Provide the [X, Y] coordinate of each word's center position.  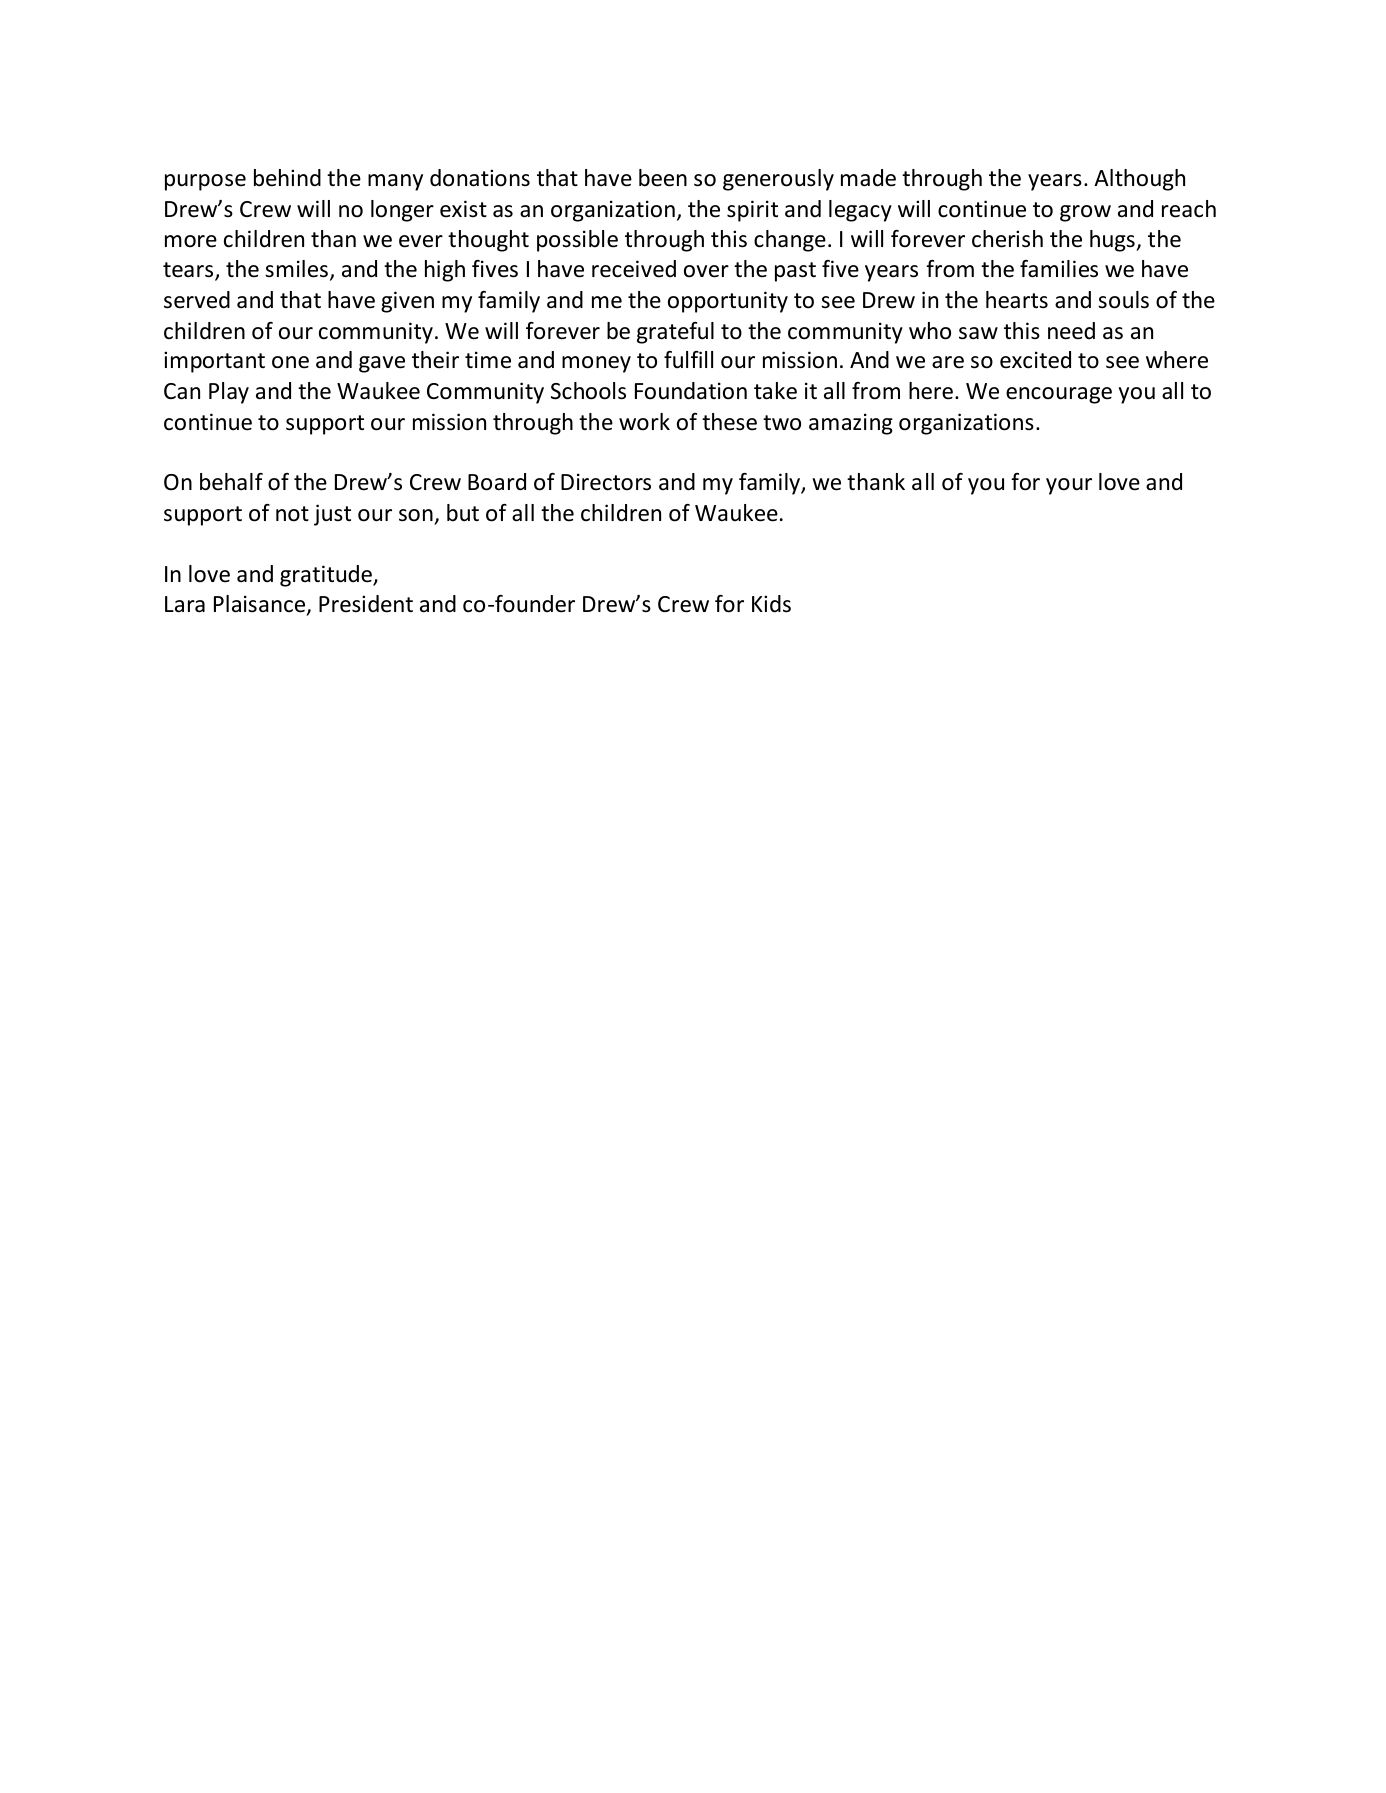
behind [287, 178]
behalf [231, 482]
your [1069, 486]
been [663, 178]
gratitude [327, 576]
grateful [675, 333]
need [1071, 331]
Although [1139, 180]
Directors [606, 482]
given [407, 302]
